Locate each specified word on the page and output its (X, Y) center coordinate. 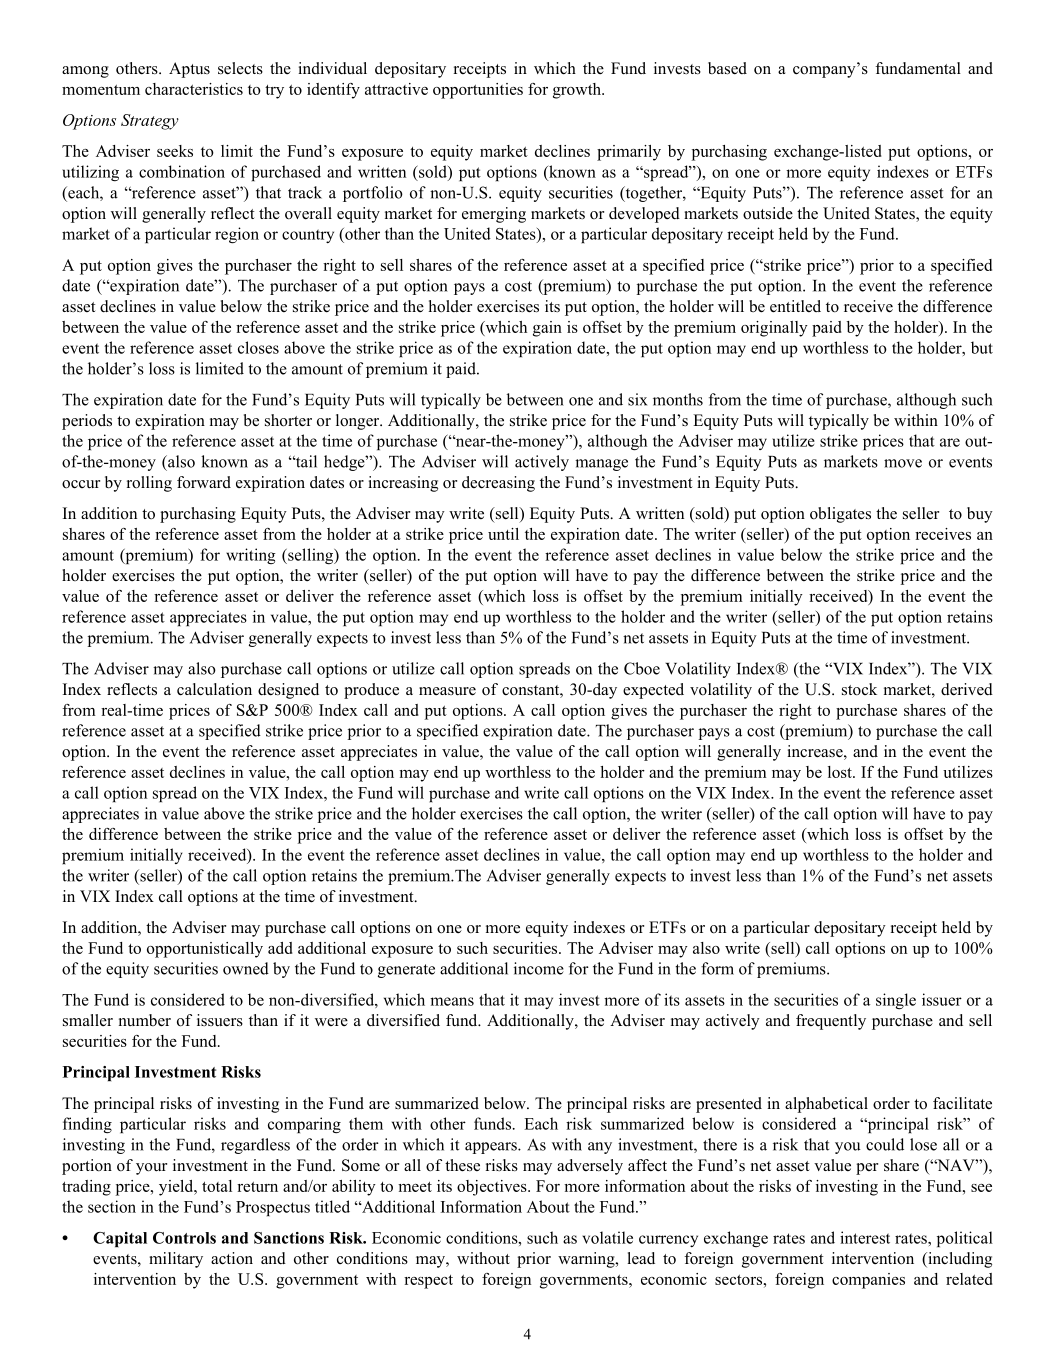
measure (447, 691)
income (539, 968)
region (237, 235)
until (503, 534)
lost (841, 772)
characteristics (194, 89)
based (727, 68)
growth (578, 91)
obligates (840, 515)
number (145, 1020)
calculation (214, 689)
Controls (184, 1238)
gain (547, 329)
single (896, 1001)
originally (774, 329)
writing (251, 556)
